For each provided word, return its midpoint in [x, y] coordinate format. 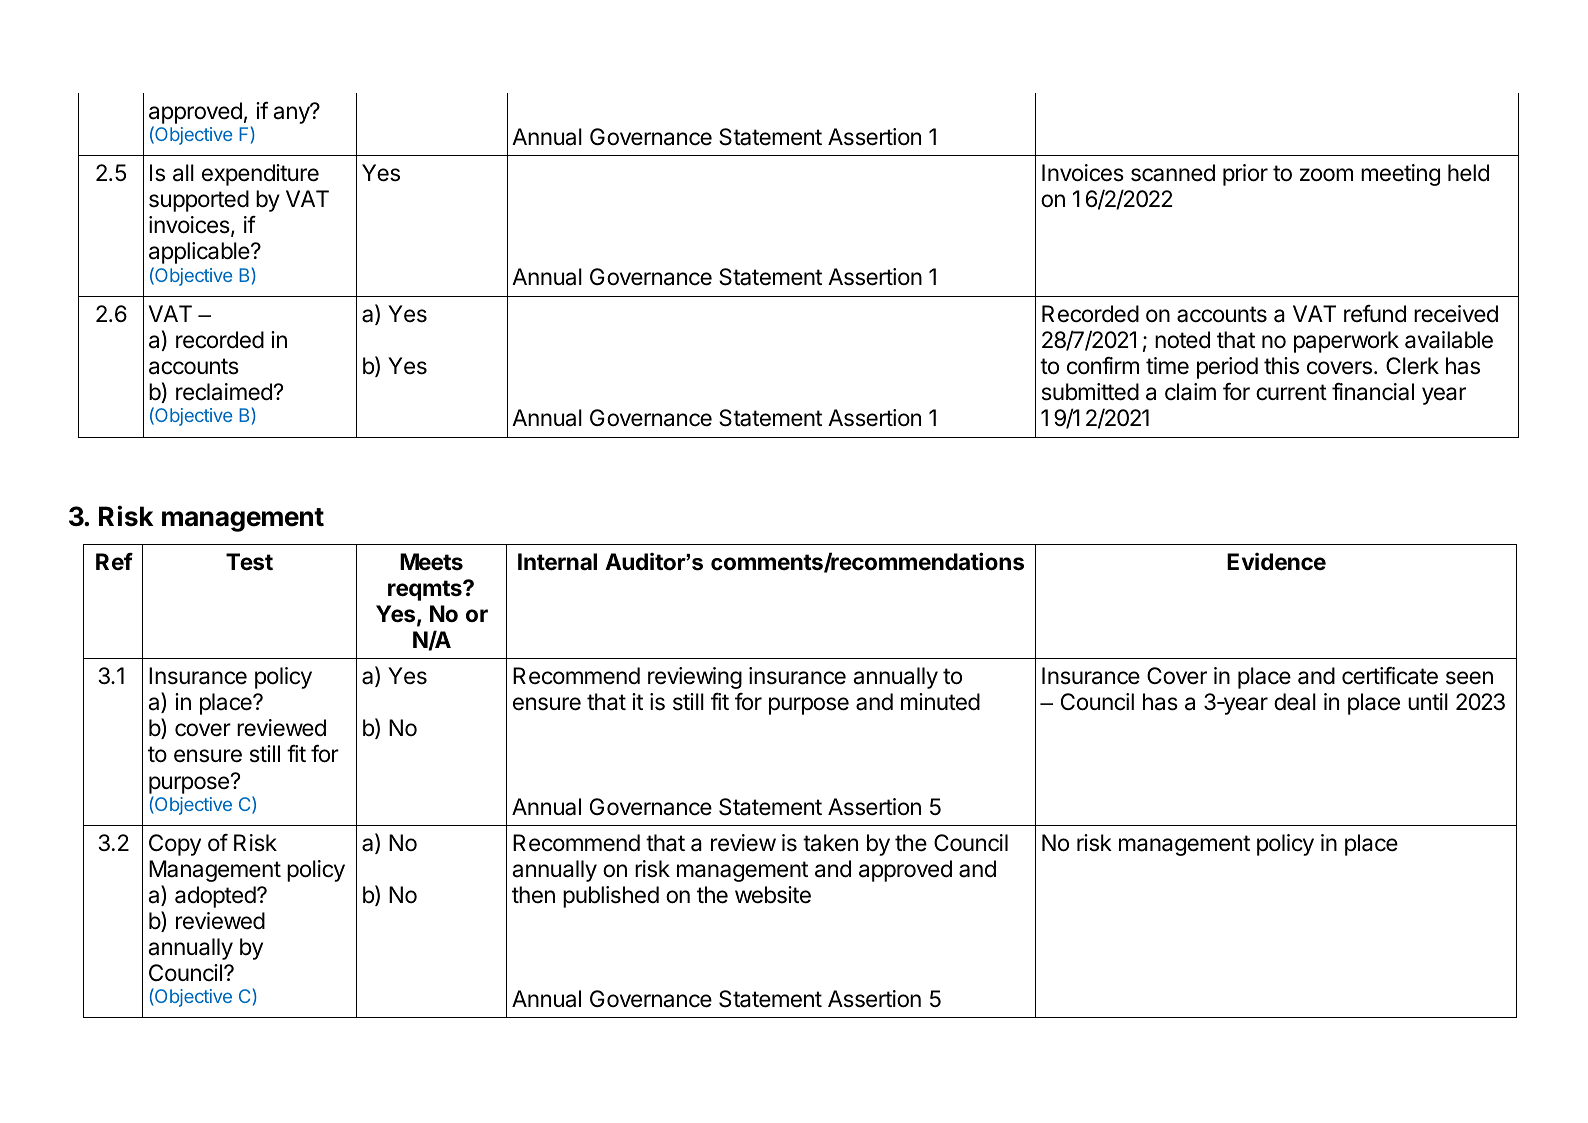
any [292, 114]
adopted [215, 897]
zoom [1326, 175]
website [773, 895]
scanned [1173, 173]
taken [830, 843]
